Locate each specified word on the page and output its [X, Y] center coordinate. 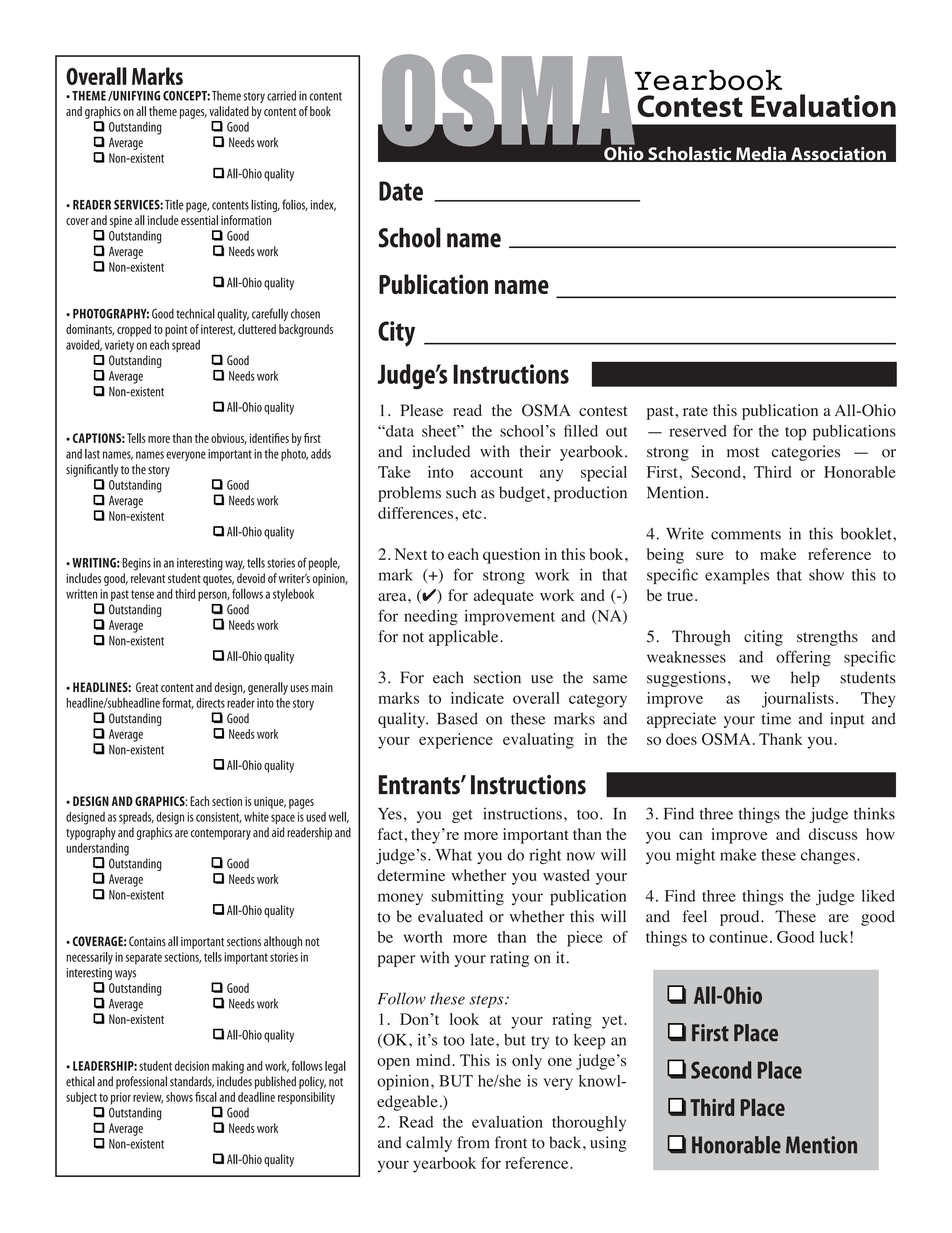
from [473, 1142]
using [608, 1144]
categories [806, 453]
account [496, 473]
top [795, 434]
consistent [219, 817]
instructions [522, 813]
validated [229, 111]
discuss [833, 834]
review [148, 1098]
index [323, 205]
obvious [229, 439]
